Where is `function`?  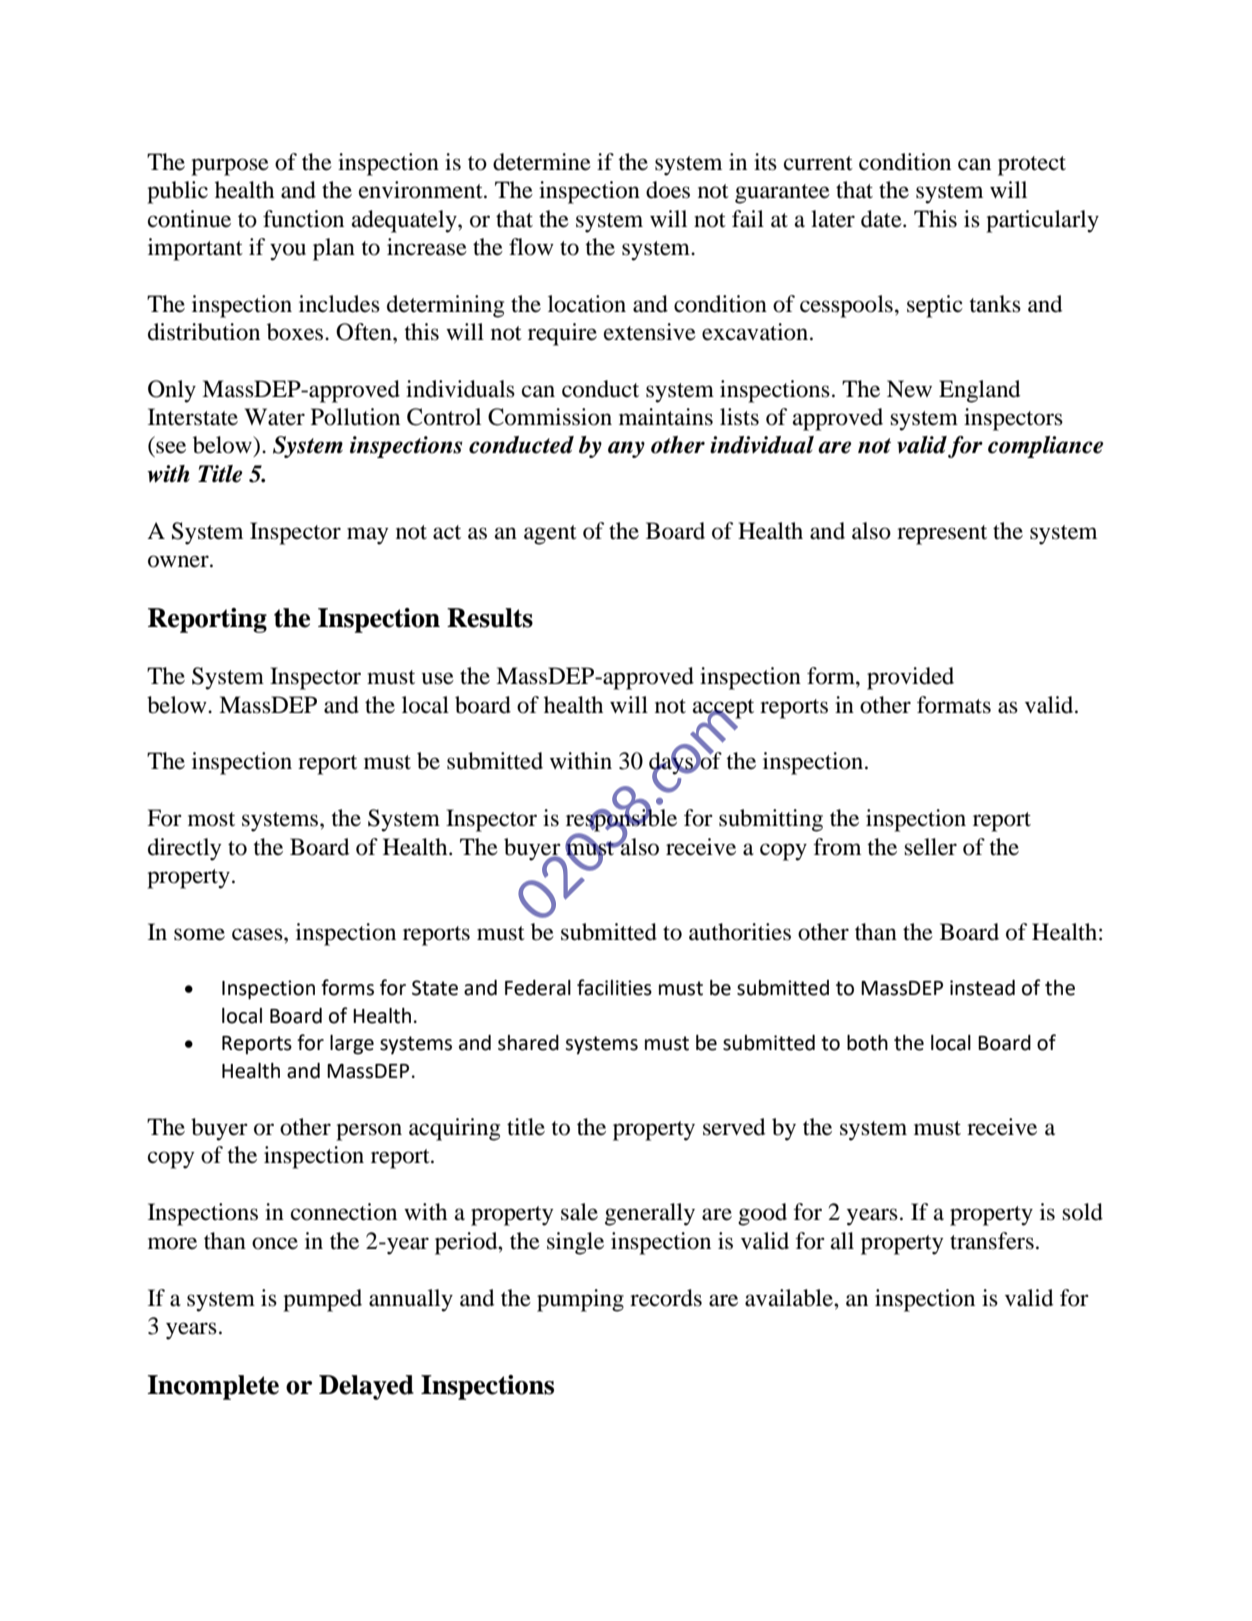
function is located at coordinates (303, 219).
